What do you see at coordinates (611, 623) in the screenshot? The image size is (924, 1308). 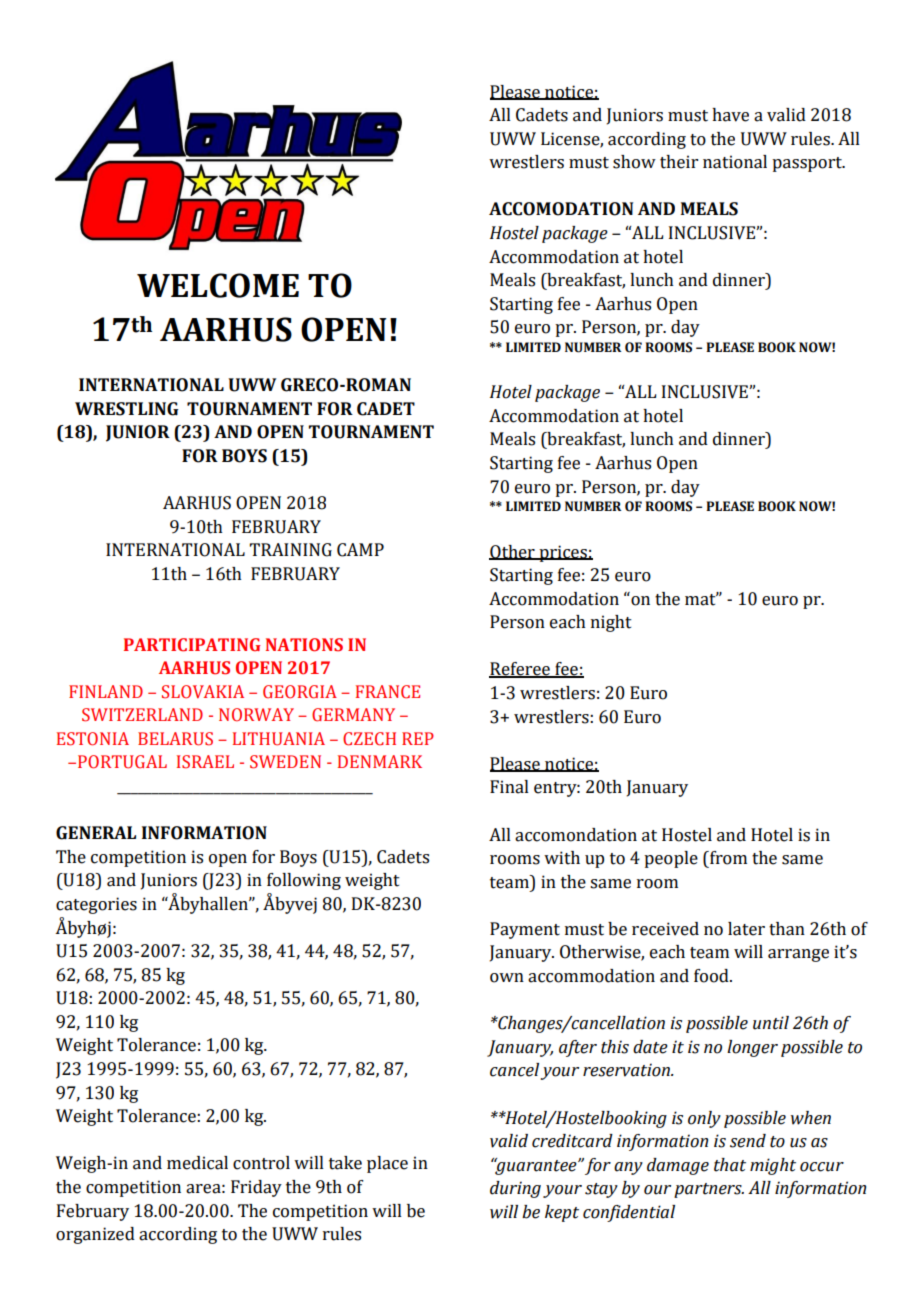 I see `night` at bounding box center [611, 623].
